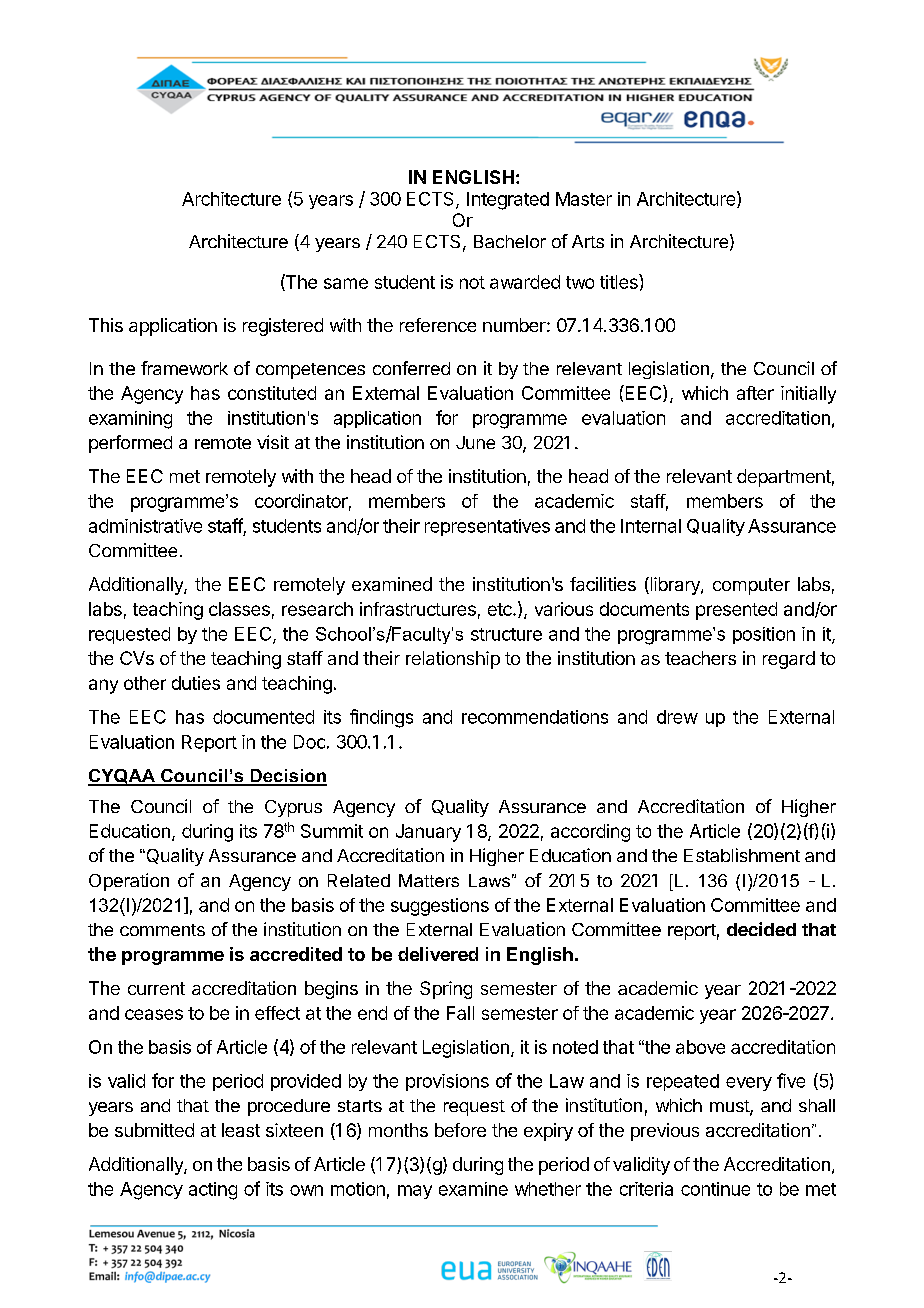 The height and width of the screenshot is (1308, 924). I want to click on after, so click(755, 393).
